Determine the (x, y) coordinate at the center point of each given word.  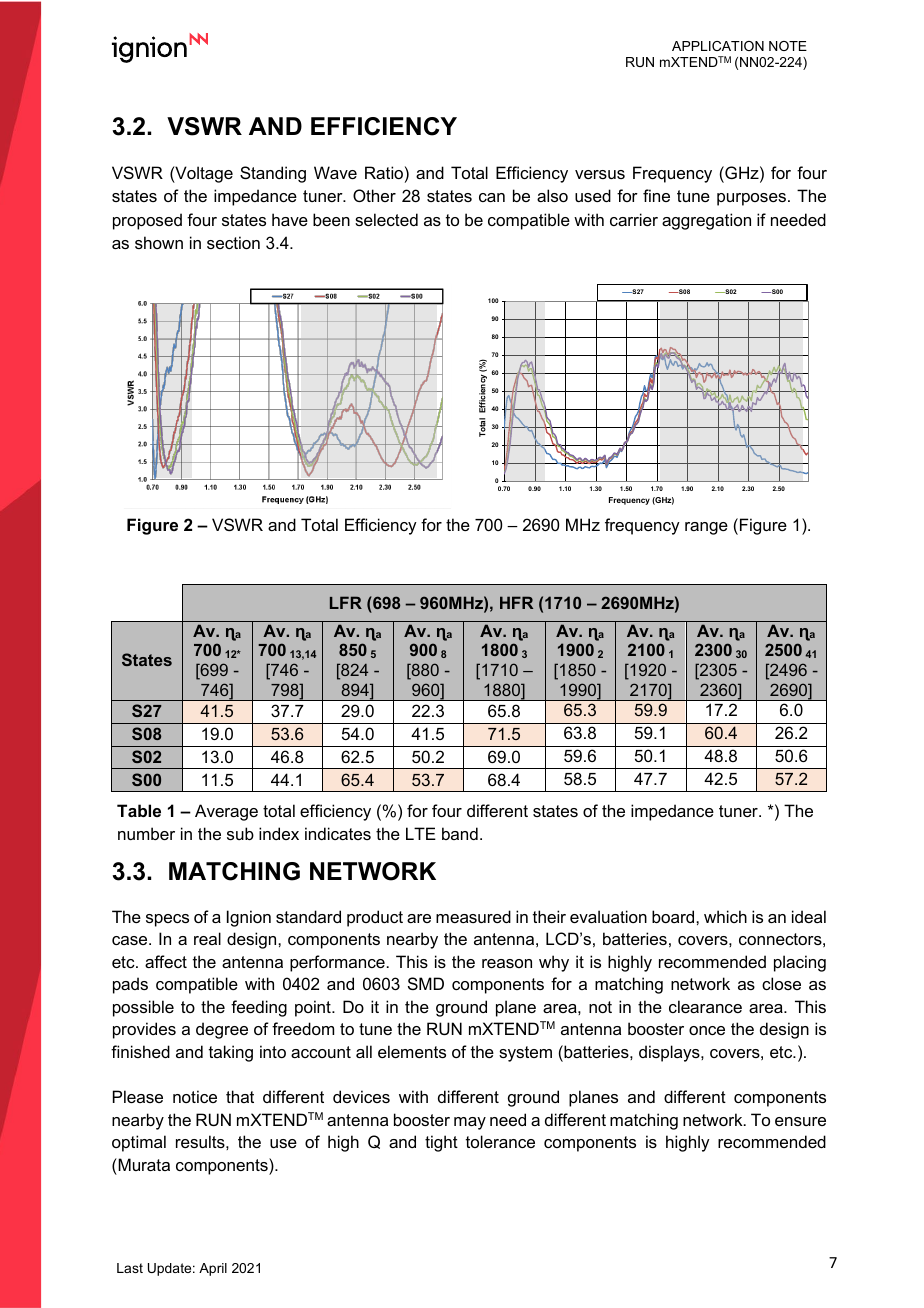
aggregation (706, 221)
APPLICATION (718, 46)
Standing (273, 174)
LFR (346, 602)
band (460, 833)
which (725, 916)
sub (240, 833)
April (213, 1269)
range (706, 528)
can (492, 197)
